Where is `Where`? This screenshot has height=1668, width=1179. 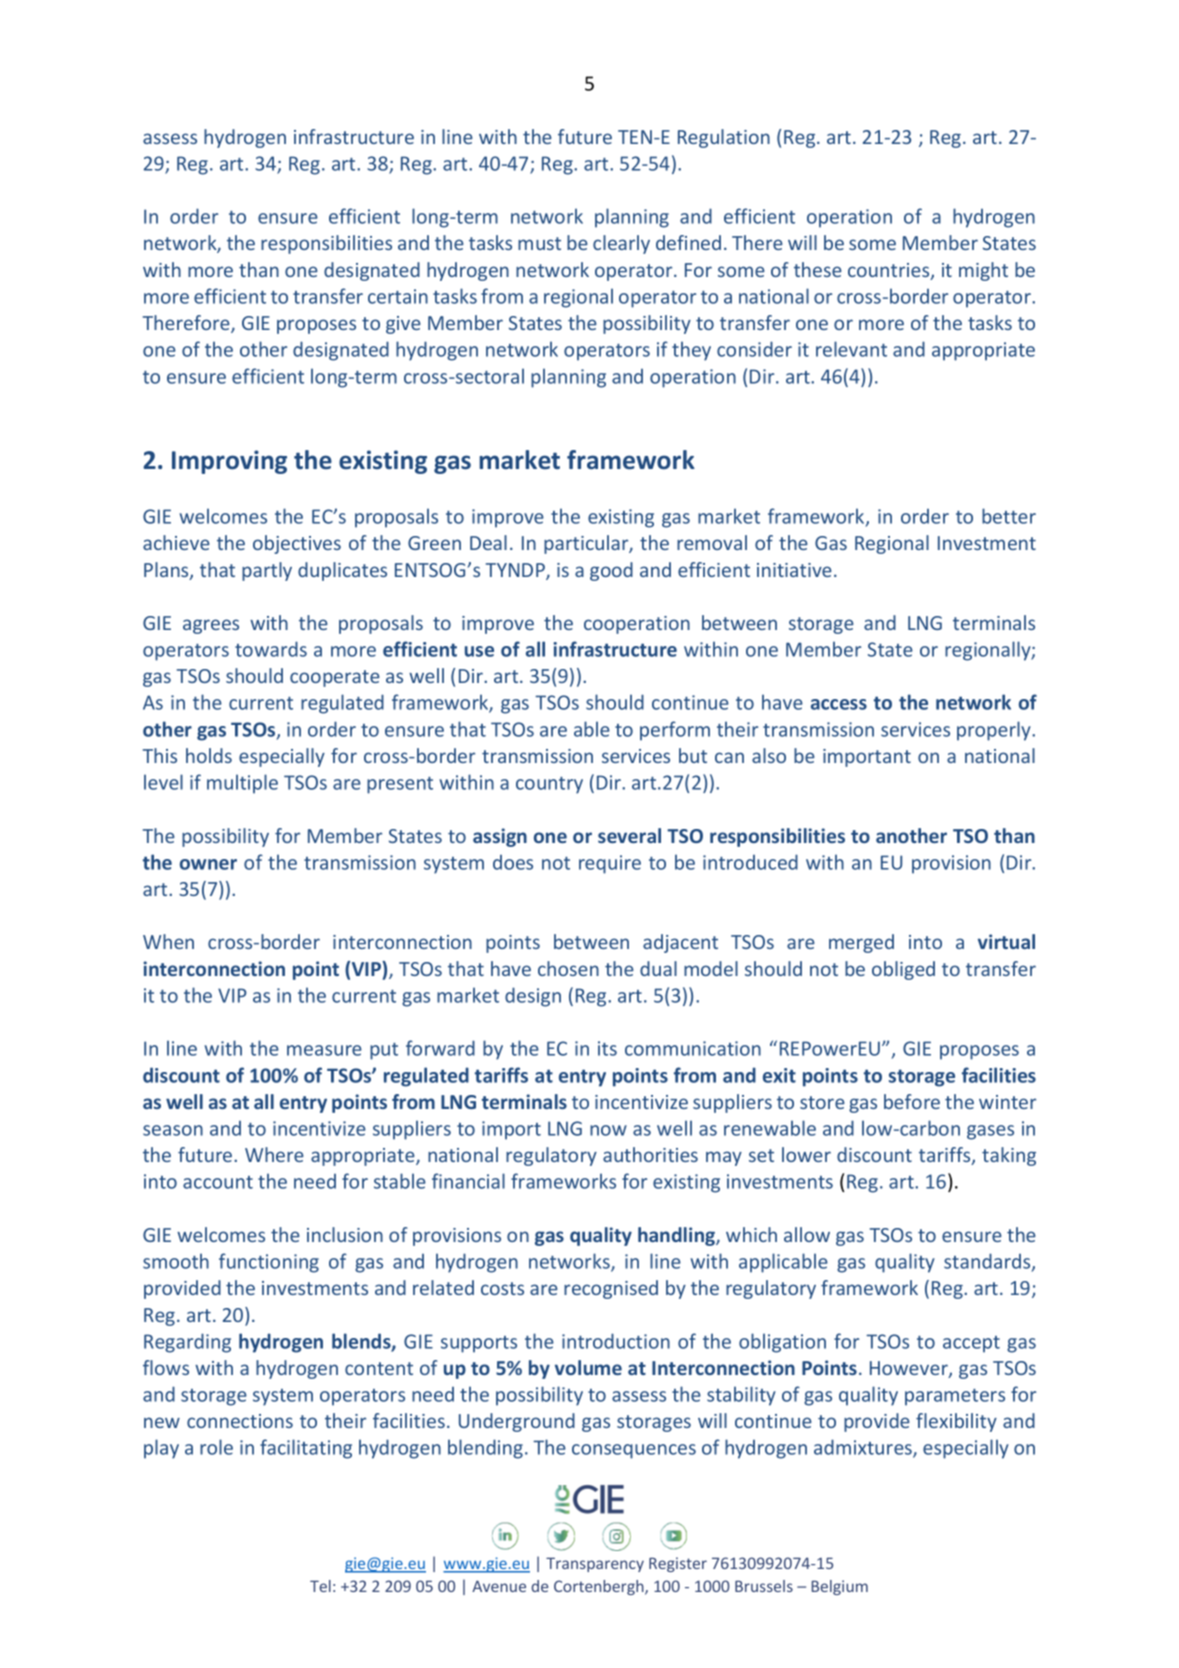
Where is located at coordinates (274, 1154).
